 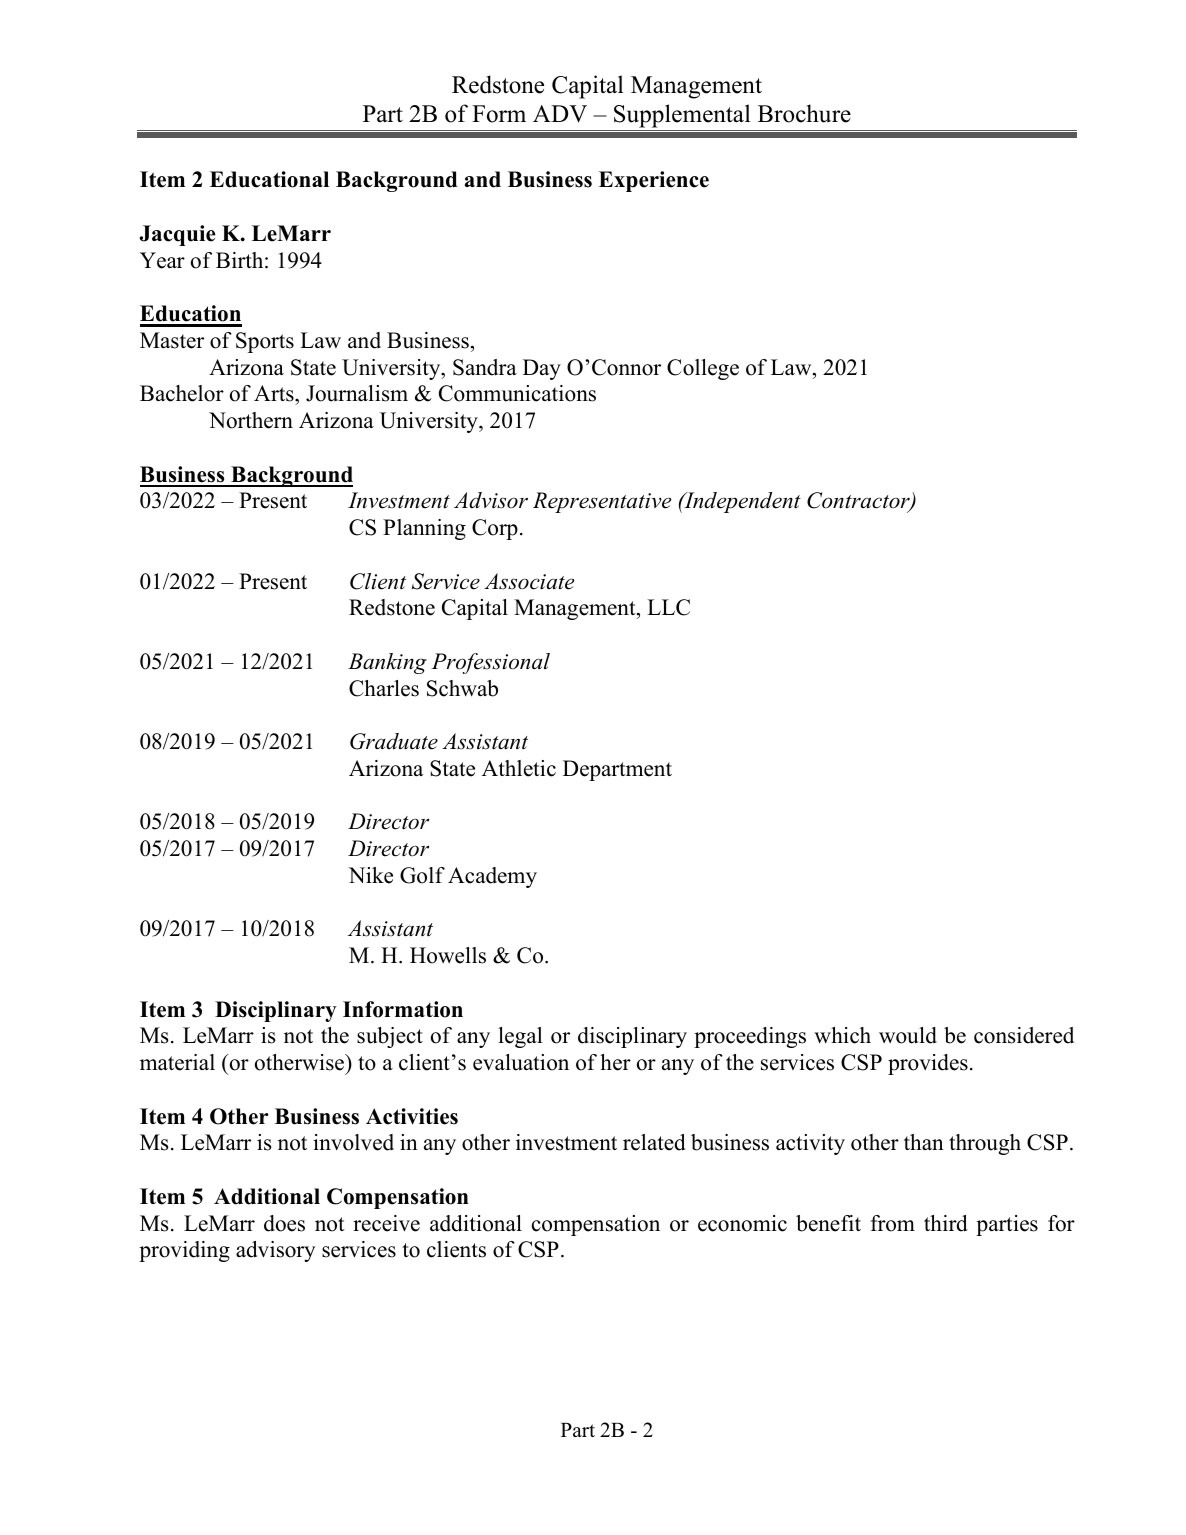 I want to click on does, so click(x=284, y=1223).
